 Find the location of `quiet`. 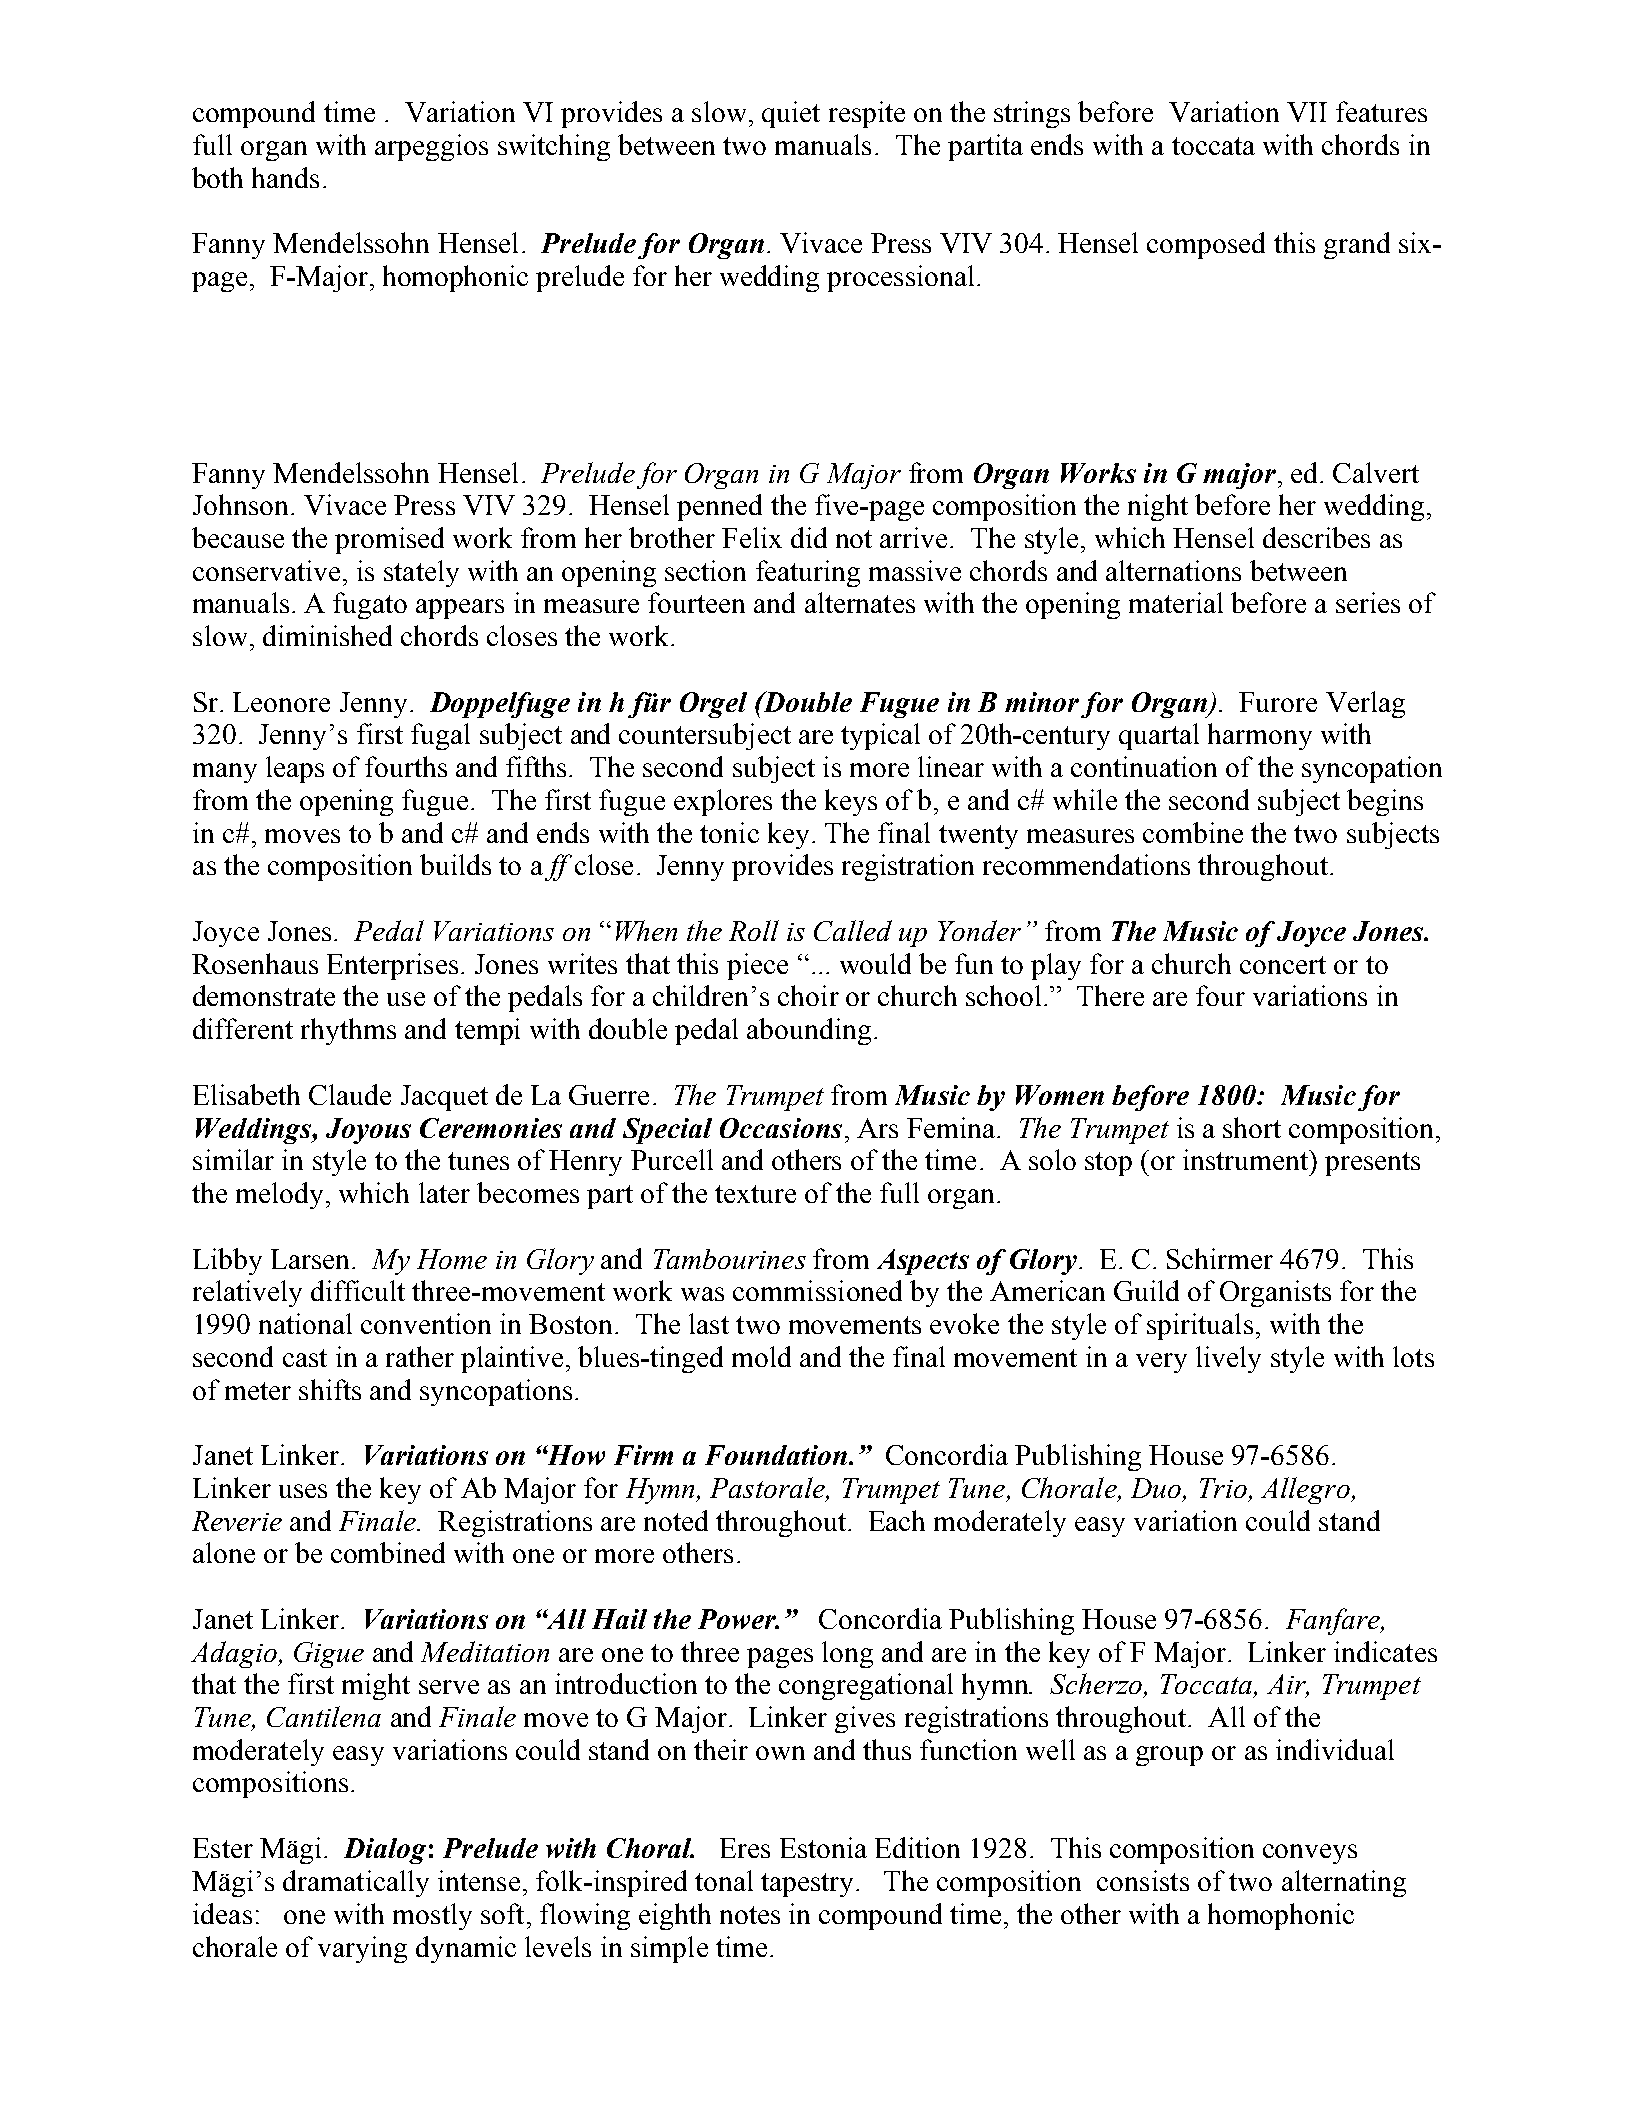

quiet is located at coordinates (791, 114).
